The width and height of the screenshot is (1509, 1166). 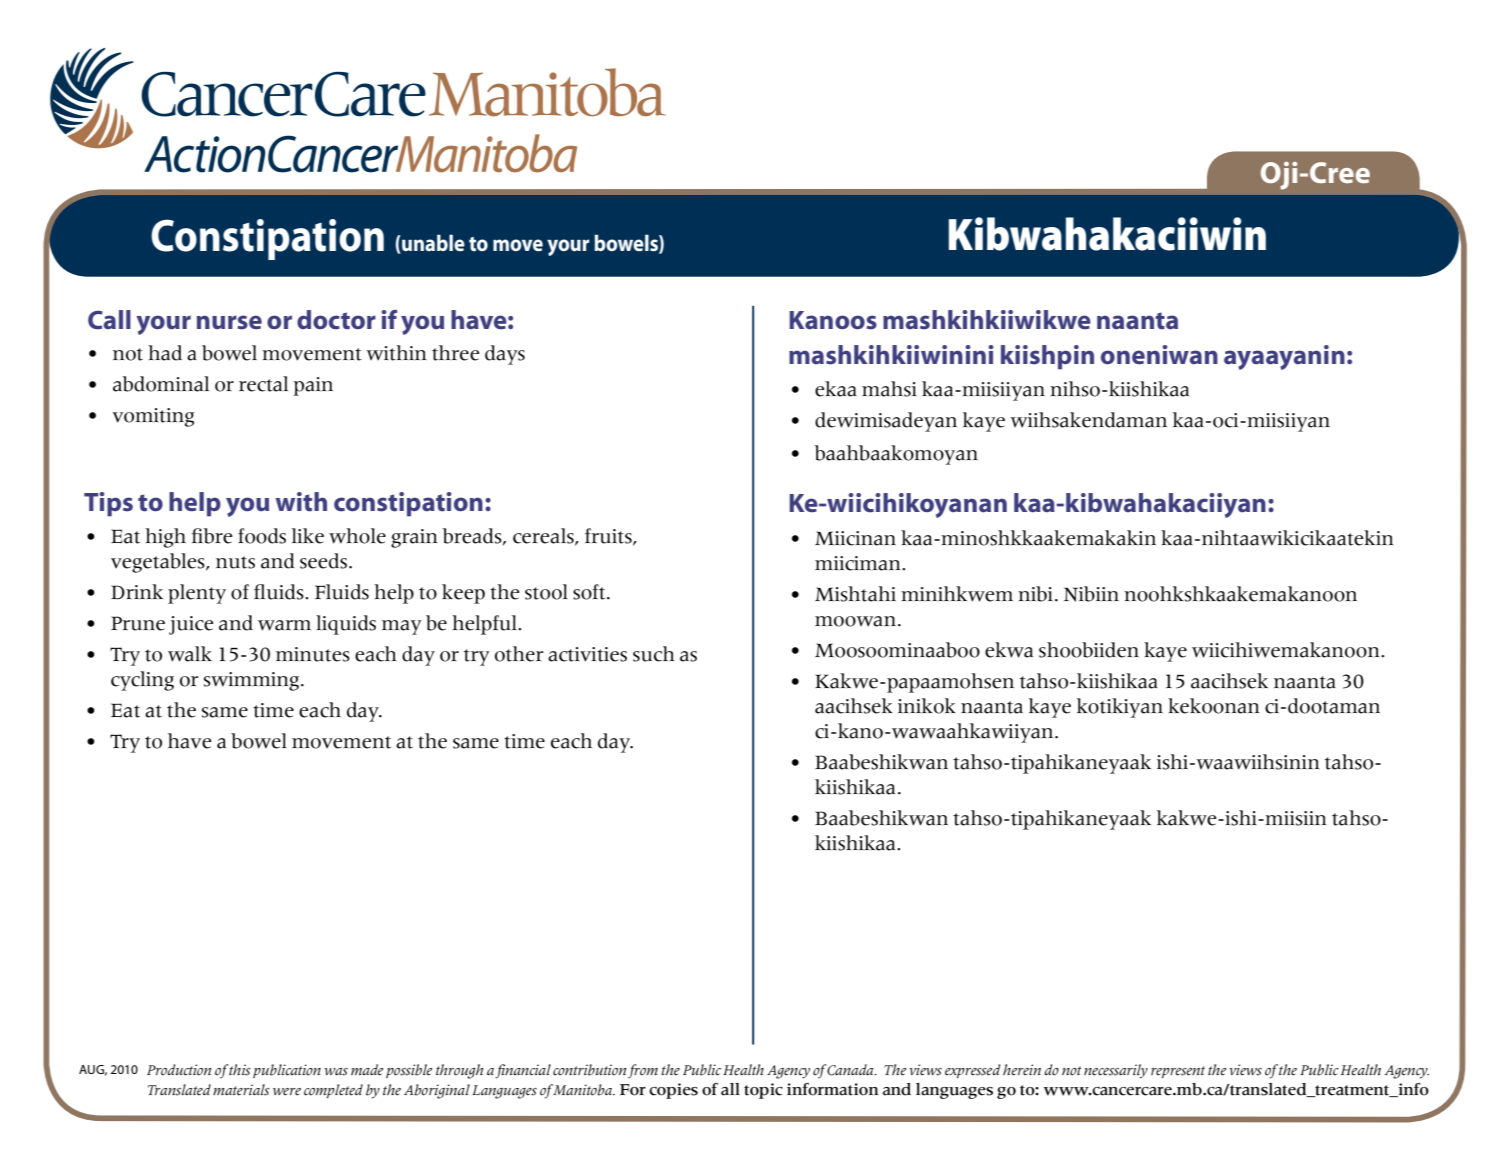 What do you see at coordinates (253, 681) in the screenshot?
I see `swimming` at bounding box center [253, 681].
